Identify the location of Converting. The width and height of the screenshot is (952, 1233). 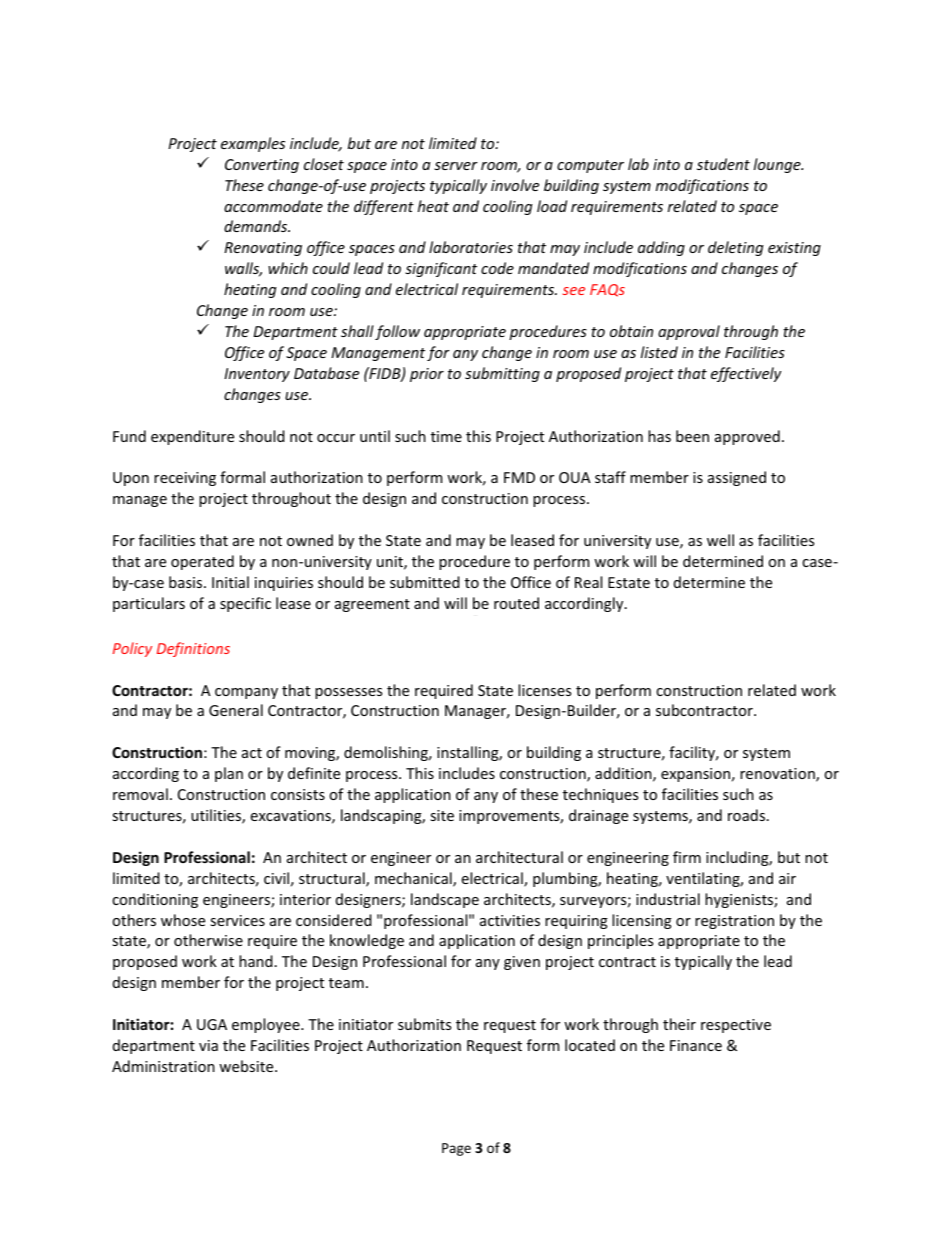
(262, 166).
